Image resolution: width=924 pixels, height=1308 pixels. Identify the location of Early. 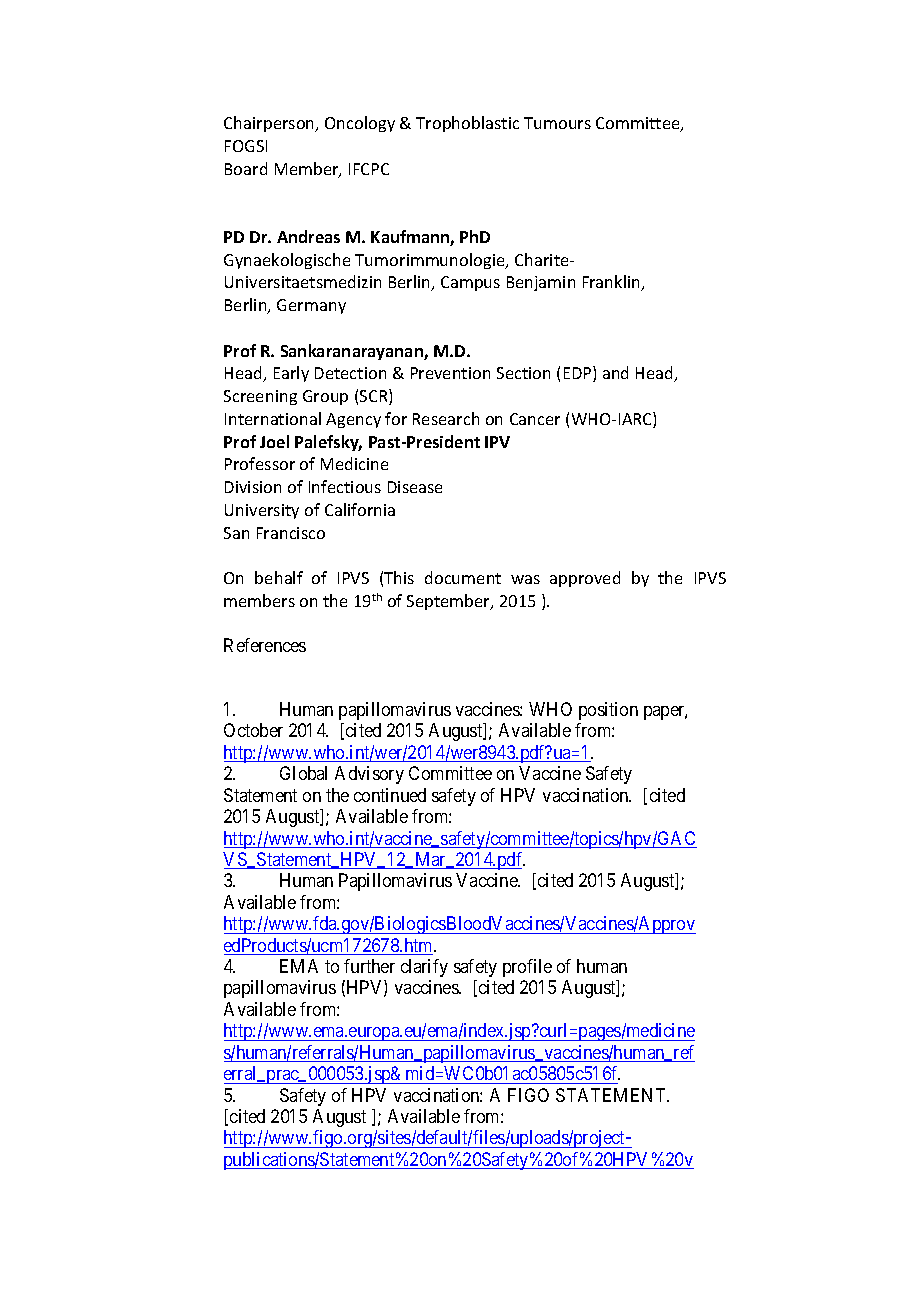
(291, 374).
